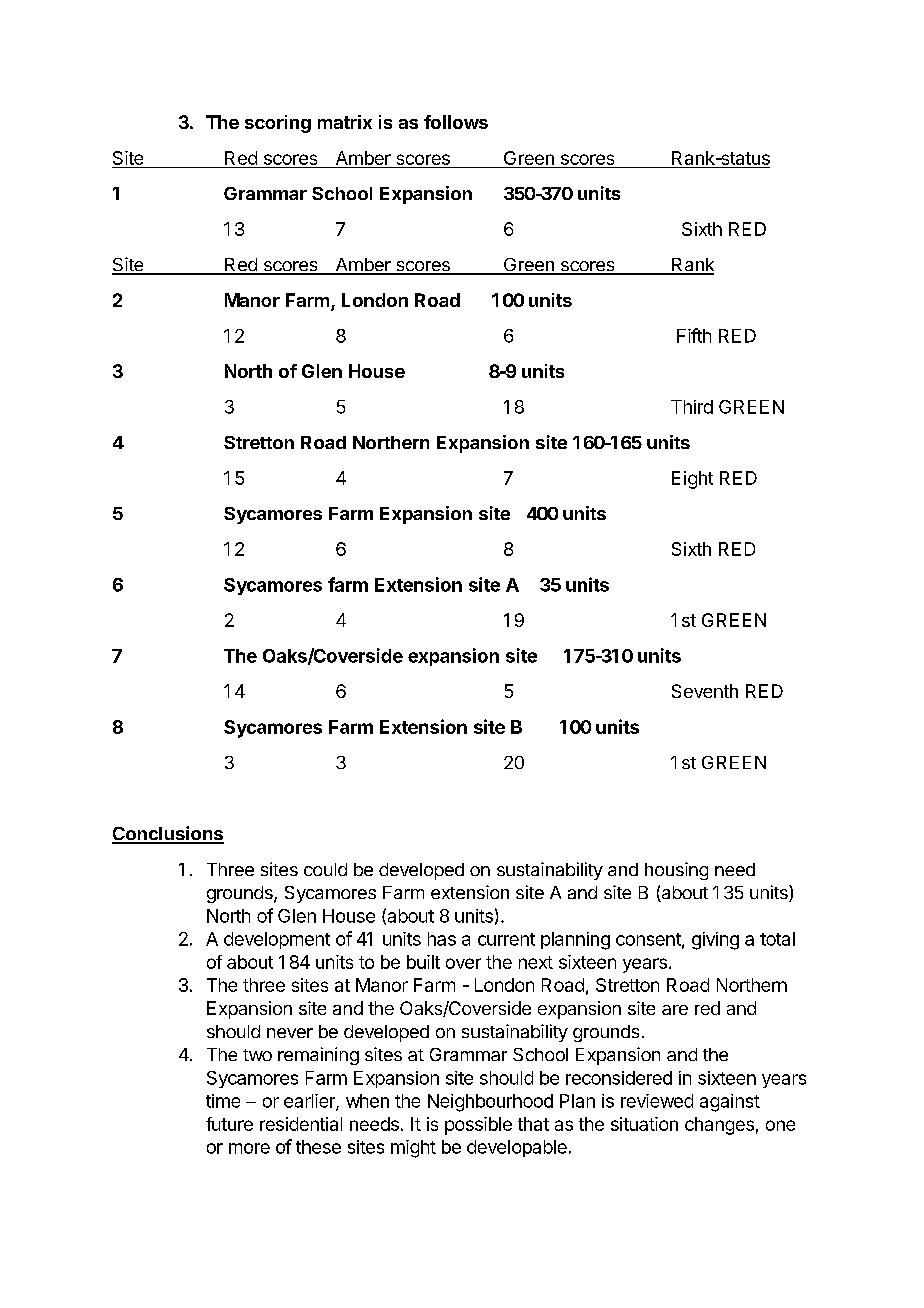 This screenshot has width=924, height=1308. What do you see at coordinates (456, 122) in the screenshot?
I see `follows` at bounding box center [456, 122].
